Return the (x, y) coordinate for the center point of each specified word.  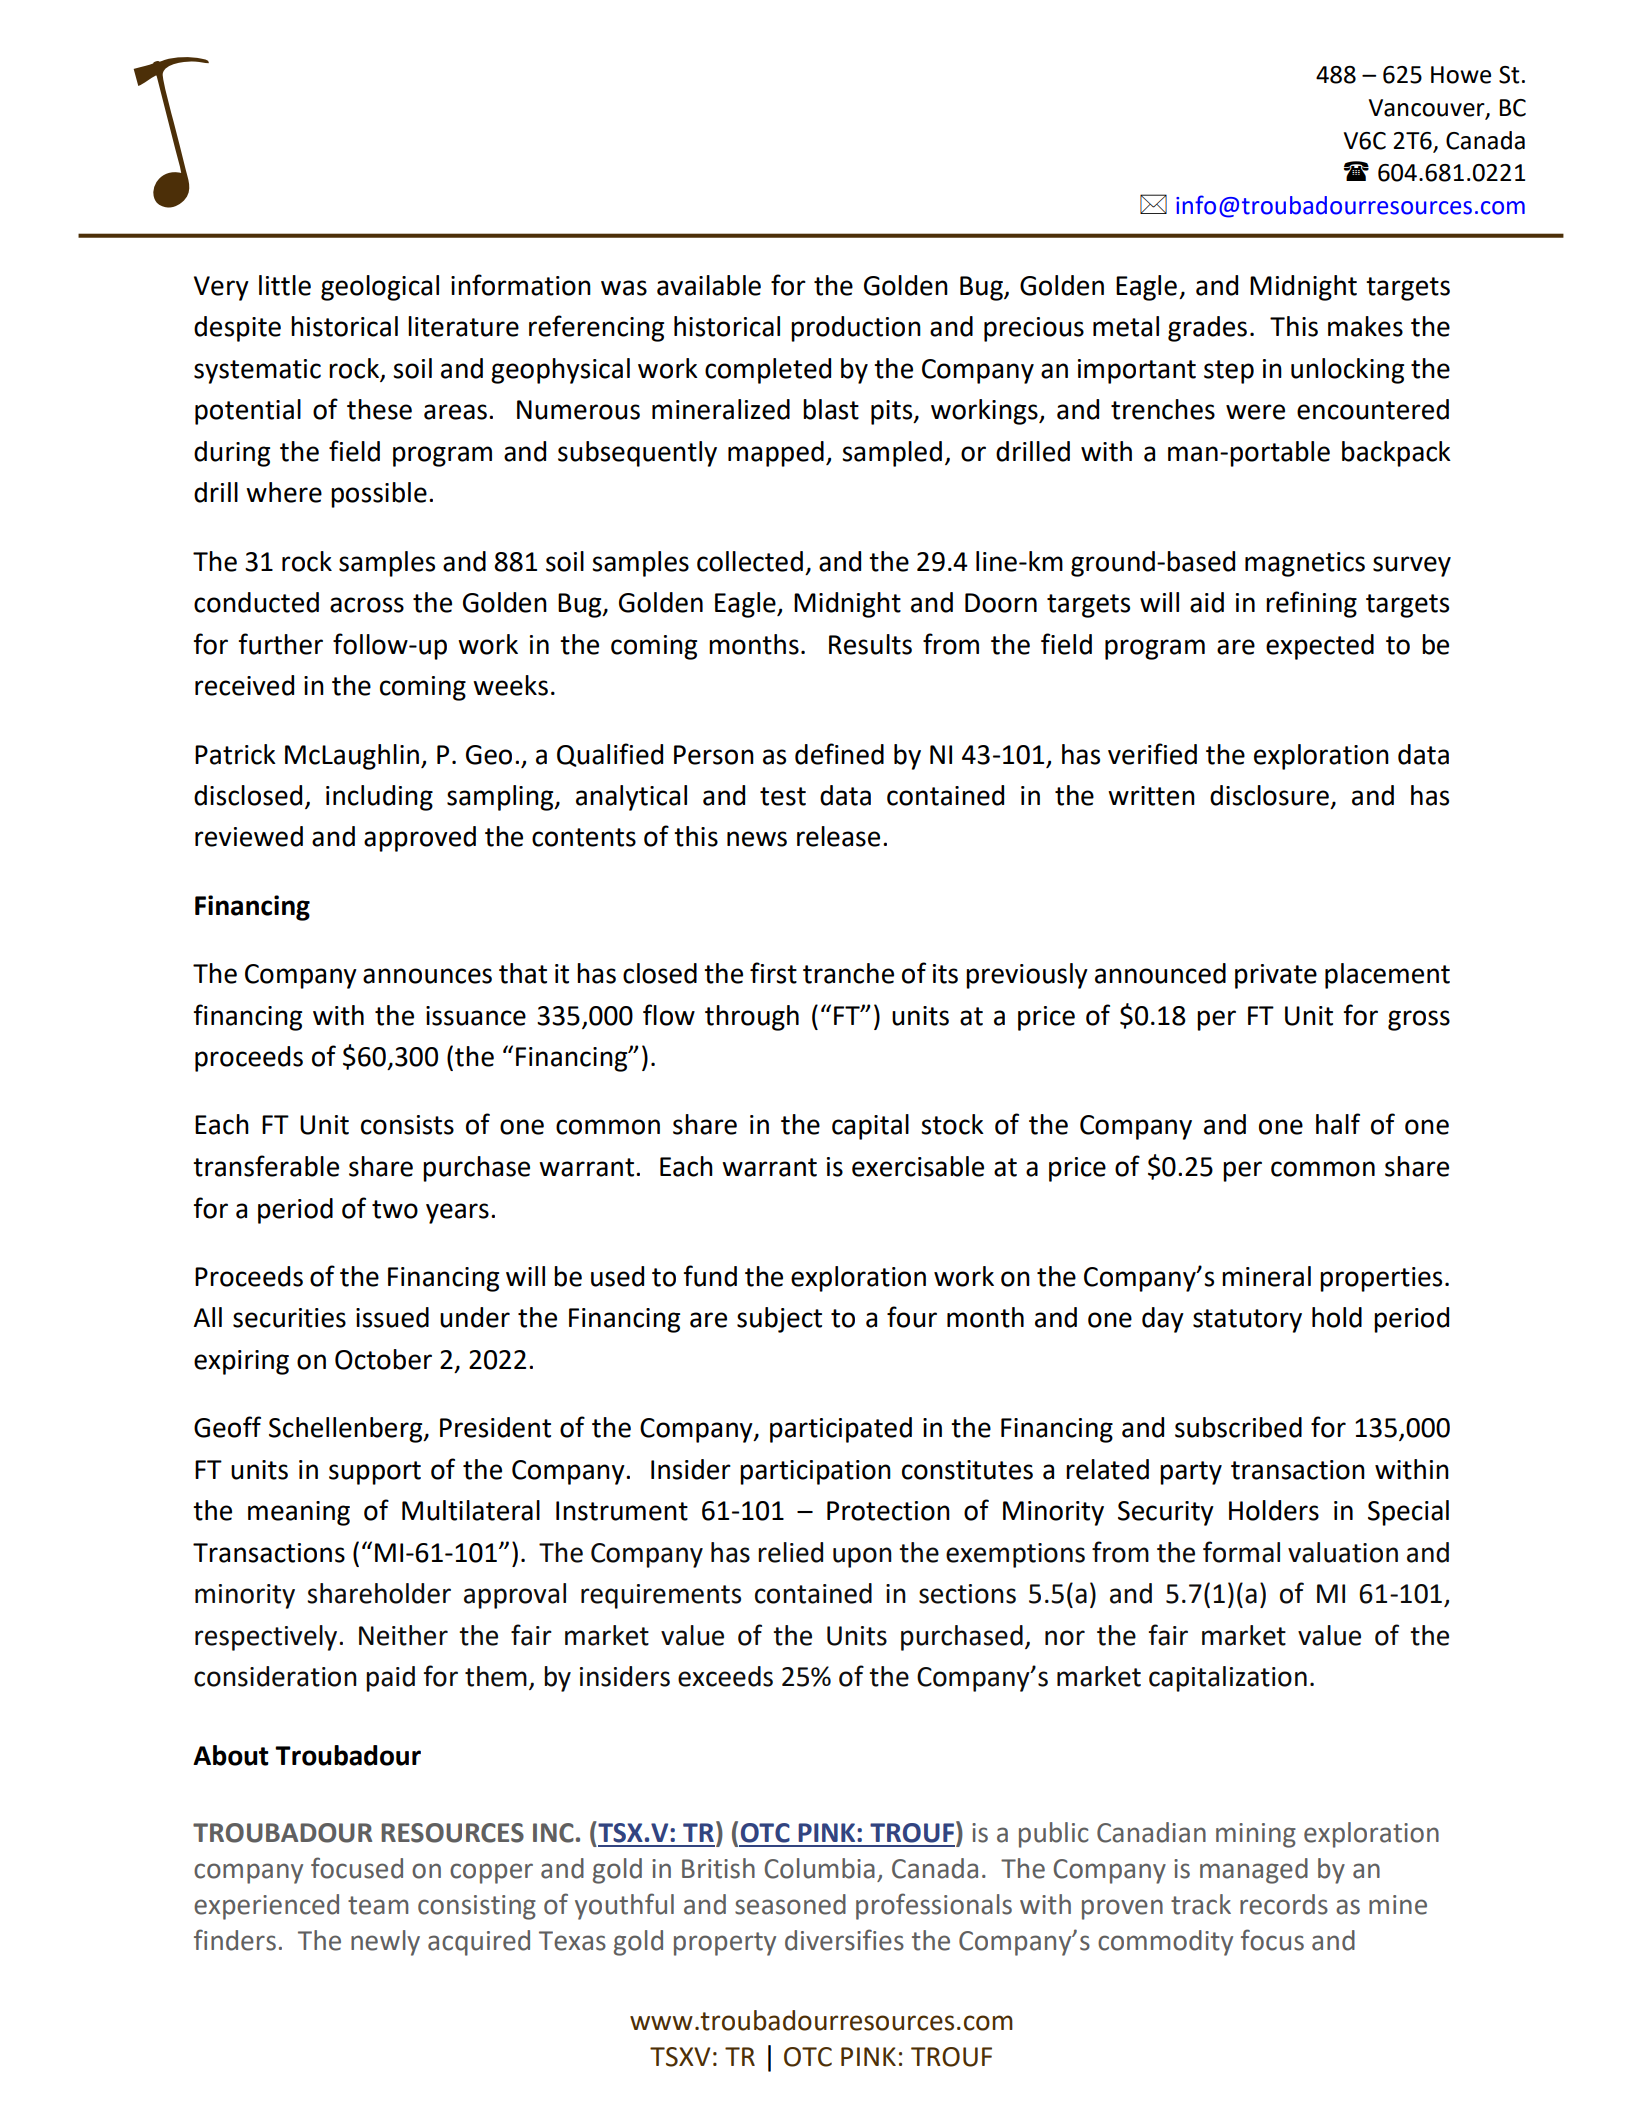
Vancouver (1428, 108)
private (1276, 976)
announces (427, 976)
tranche (848, 973)
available (709, 285)
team (378, 1905)
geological (380, 288)
